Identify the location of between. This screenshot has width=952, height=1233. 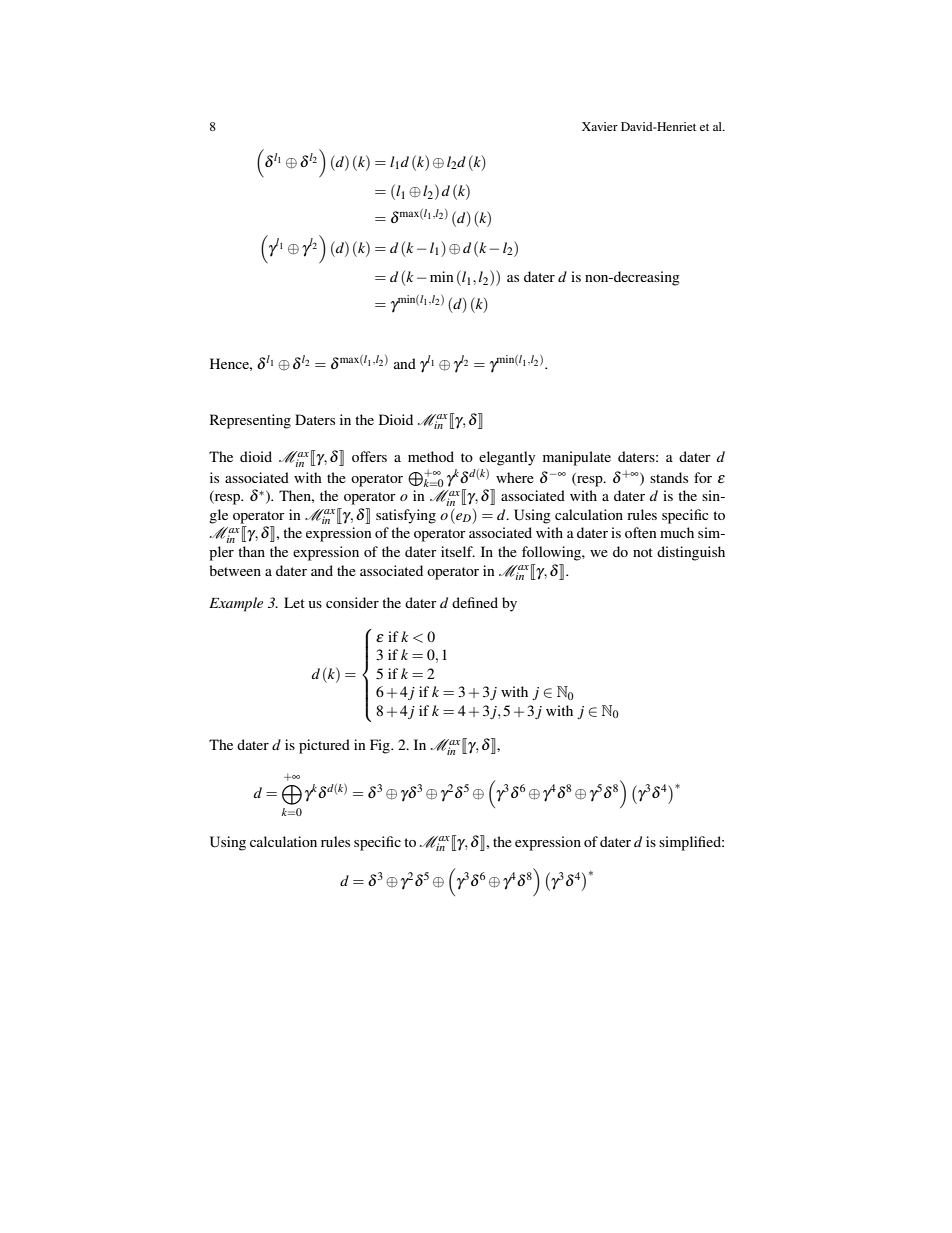
(235, 570).
